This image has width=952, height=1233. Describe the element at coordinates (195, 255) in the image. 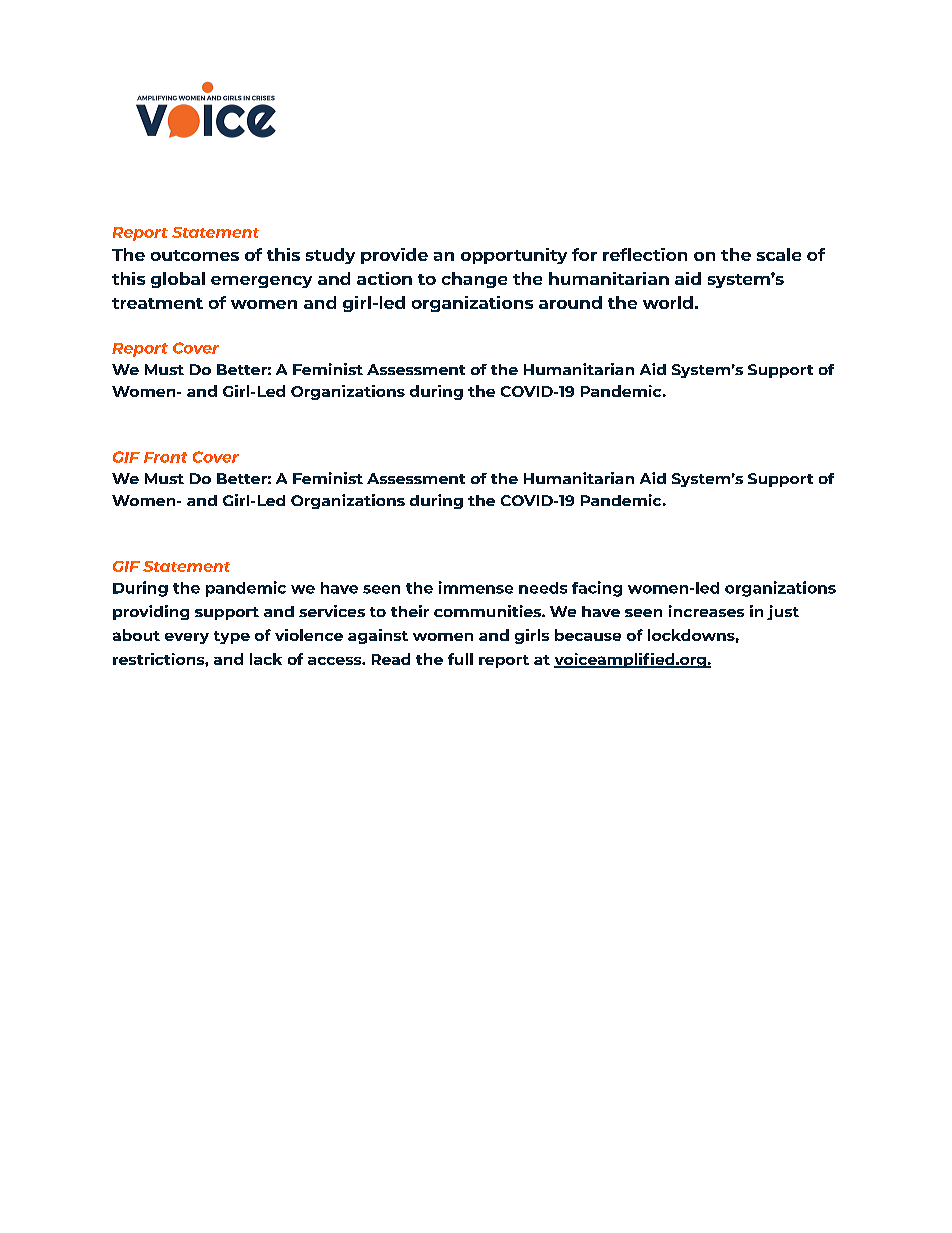

I see `outcomes` at that location.
